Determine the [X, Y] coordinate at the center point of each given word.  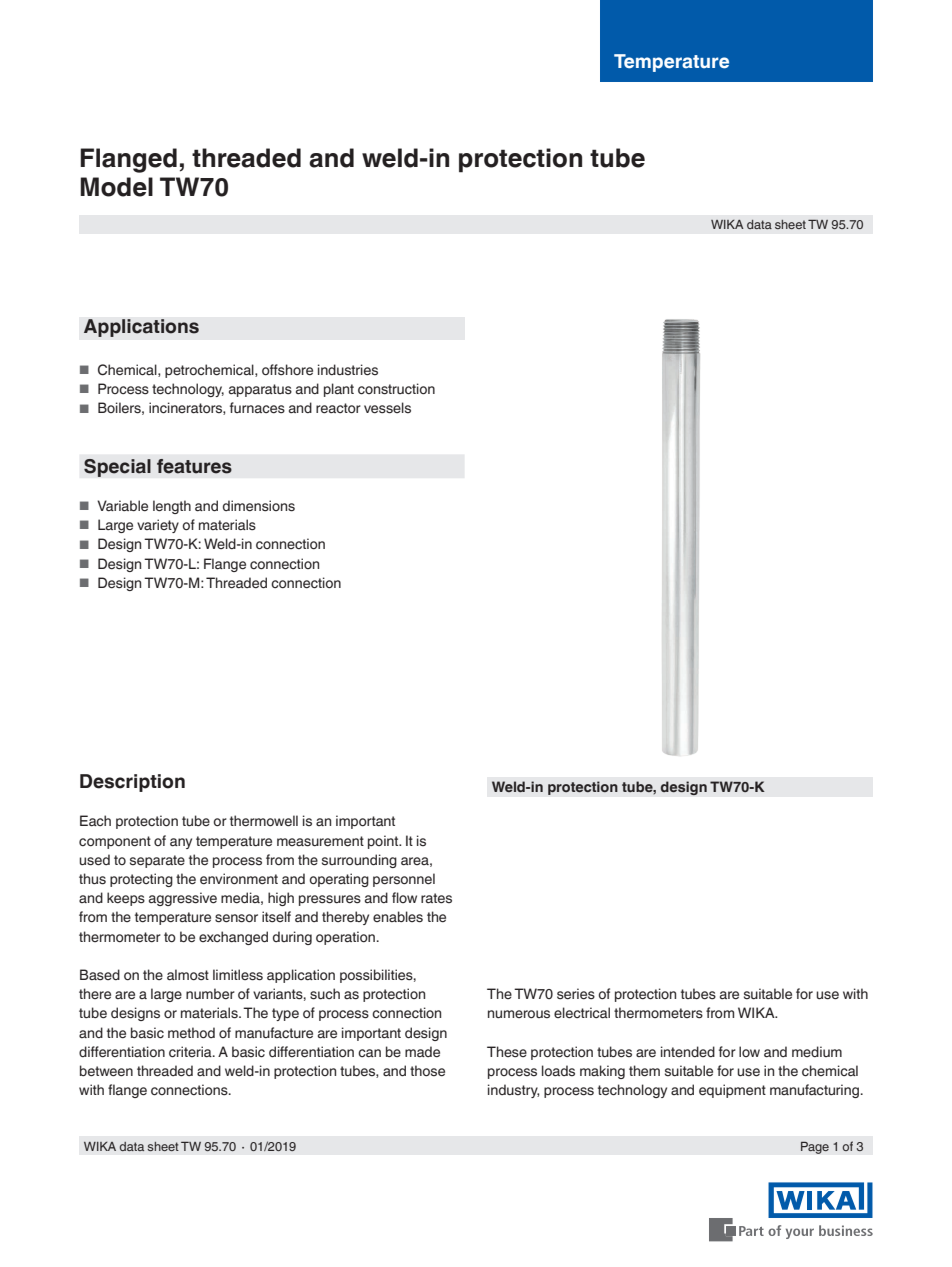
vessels [387, 408]
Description [132, 783]
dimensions [259, 506]
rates [436, 898]
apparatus [260, 390]
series [576, 994]
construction [396, 389]
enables [398, 917]
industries [348, 370]
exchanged [233, 938]
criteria [191, 1052]
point [384, 842]
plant [339, 390]
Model [116, 187]
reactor [338, 408]
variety [158, 526]
